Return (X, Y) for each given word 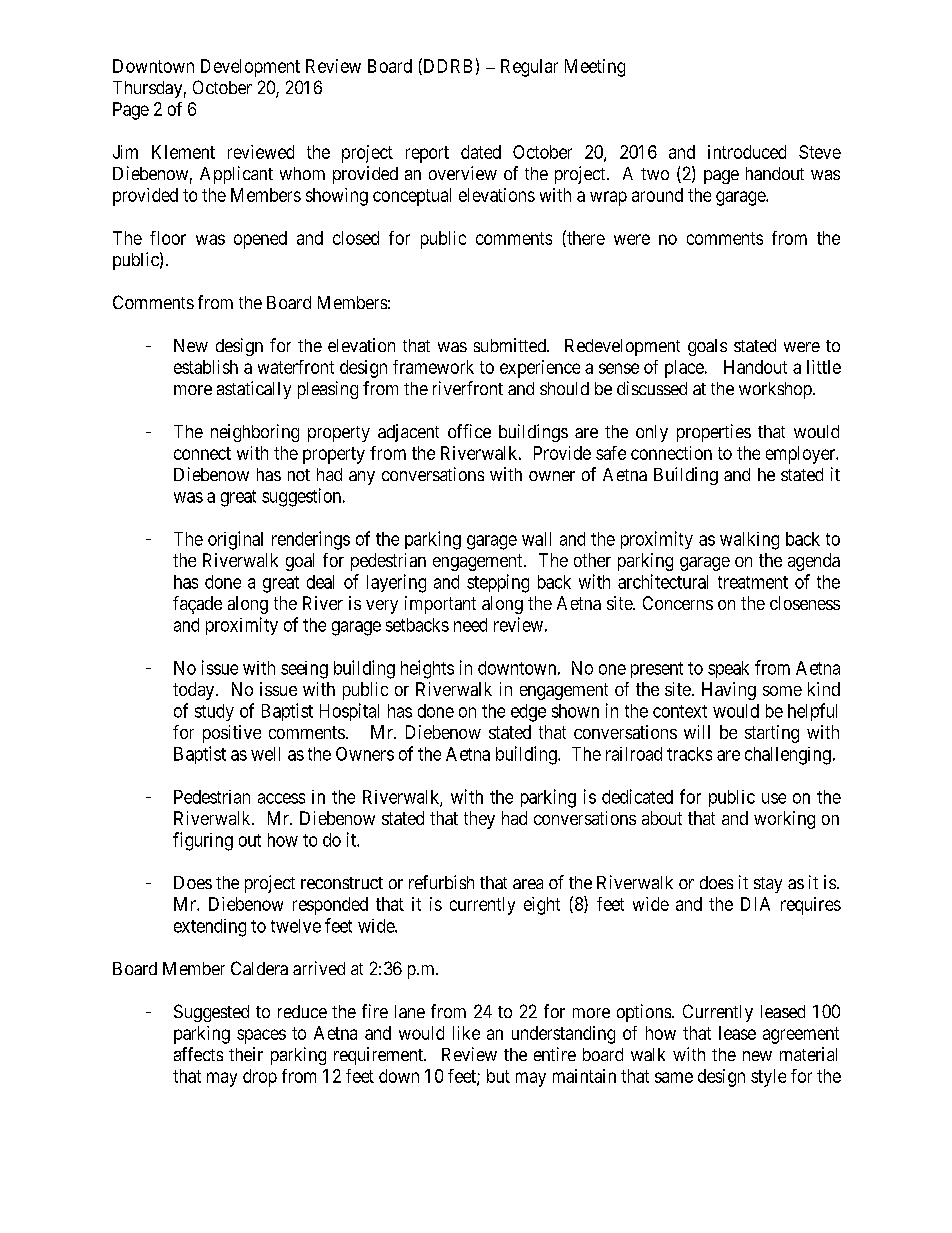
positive (232, 734)
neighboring (255, 433)
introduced (747, 152)
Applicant (236, 175)
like (466, 1033)
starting (772, 734)
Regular (529, 68)
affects (198, 1054)
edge (528, 713)
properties (714, 433)
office (469, 431)
